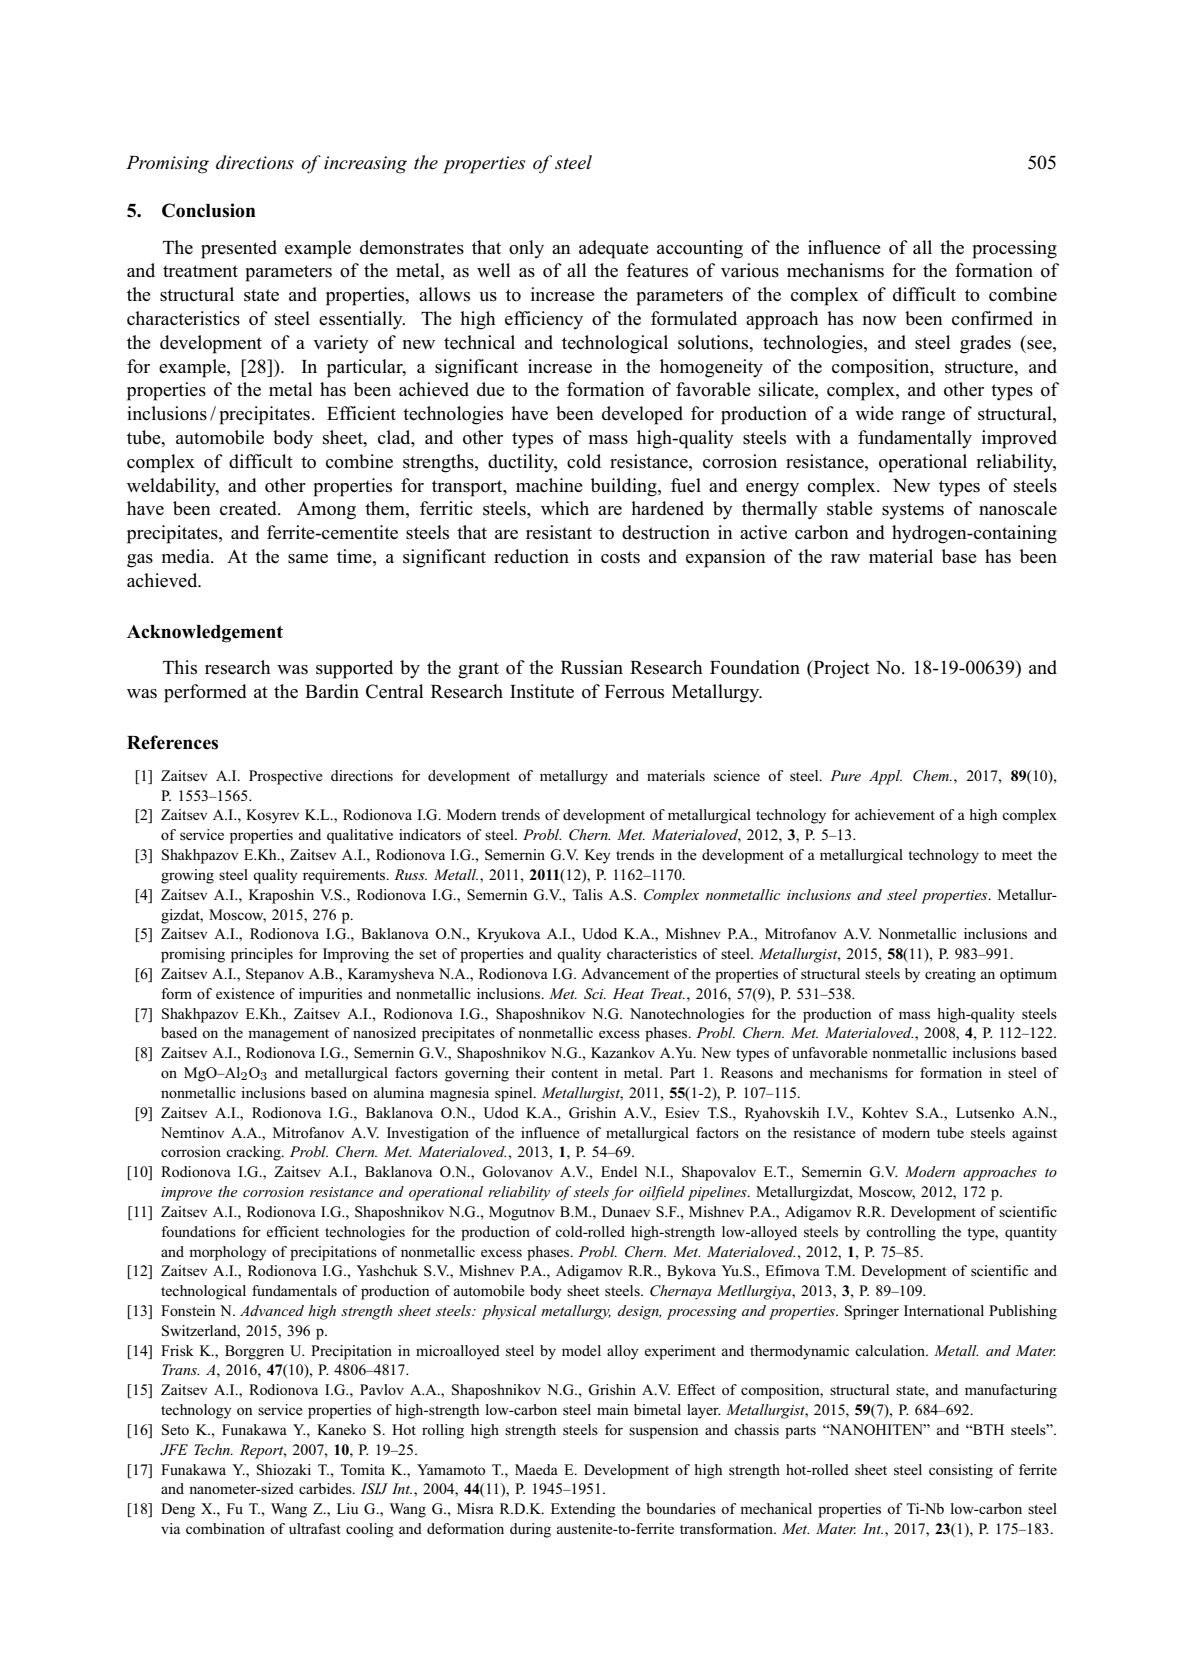 The image size is (1184, 1675). I want to click on creating, so click(950, 975).
